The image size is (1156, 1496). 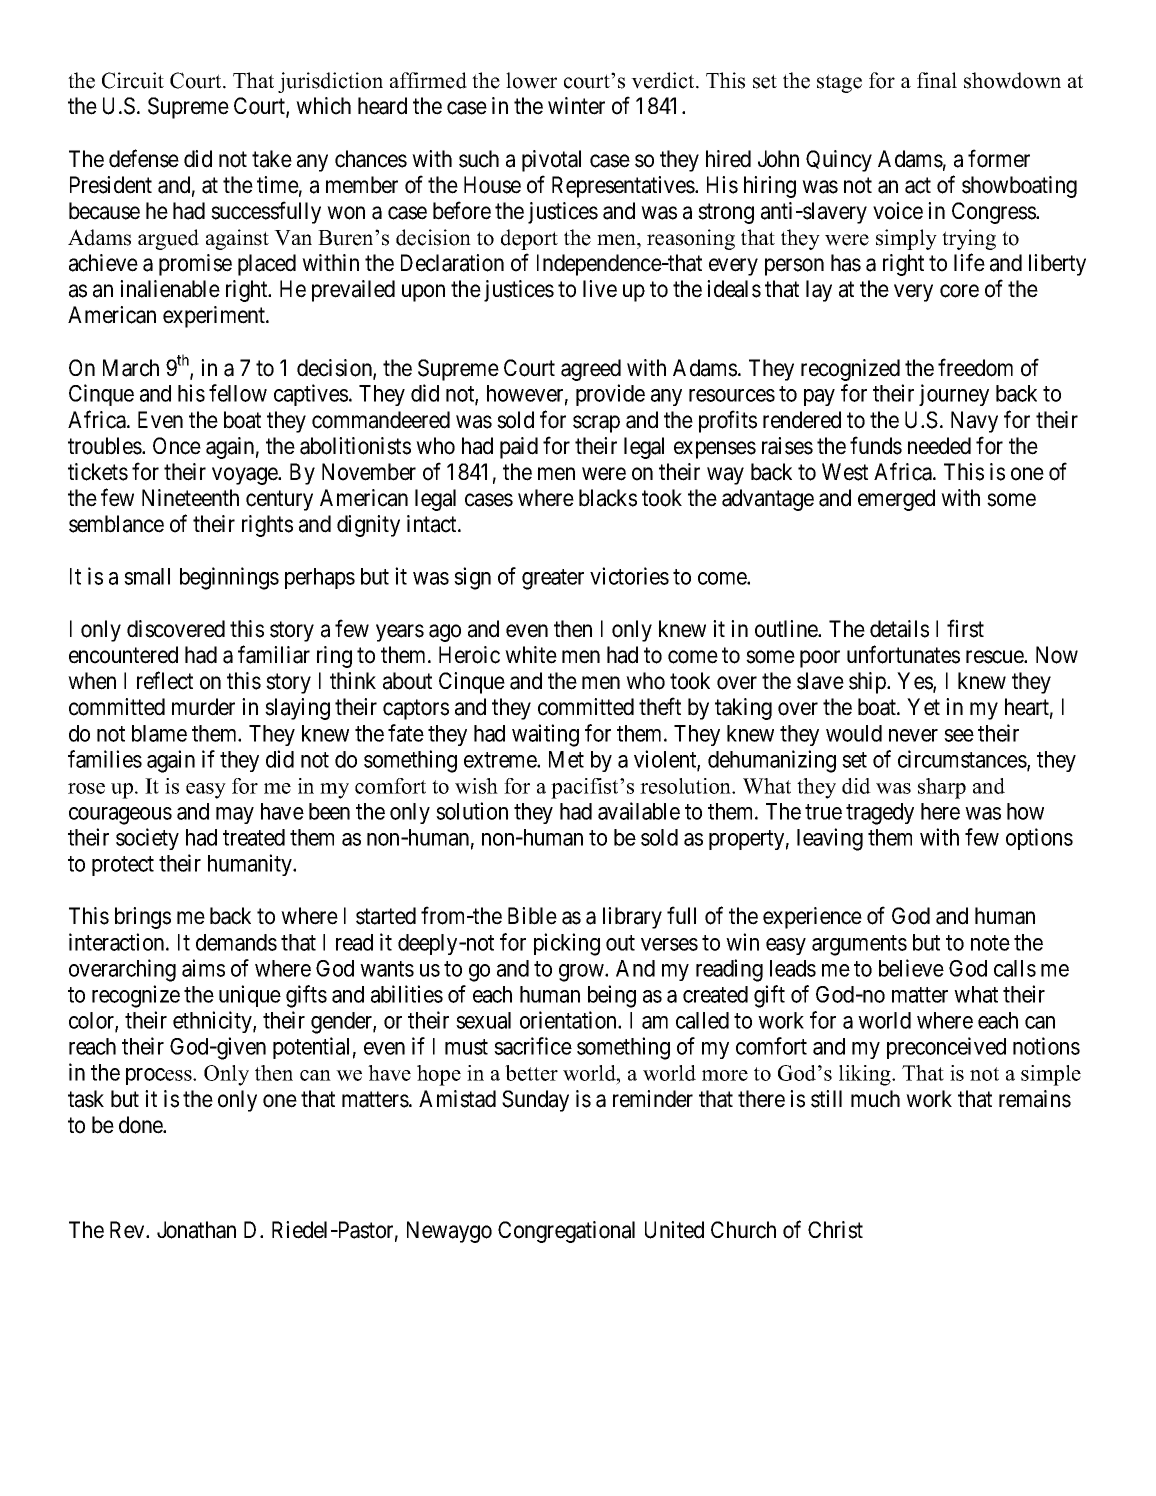 What do you see at coordinates (567, 944) in the screenshot?
I see `picking` at bounding box center [567, 944].
